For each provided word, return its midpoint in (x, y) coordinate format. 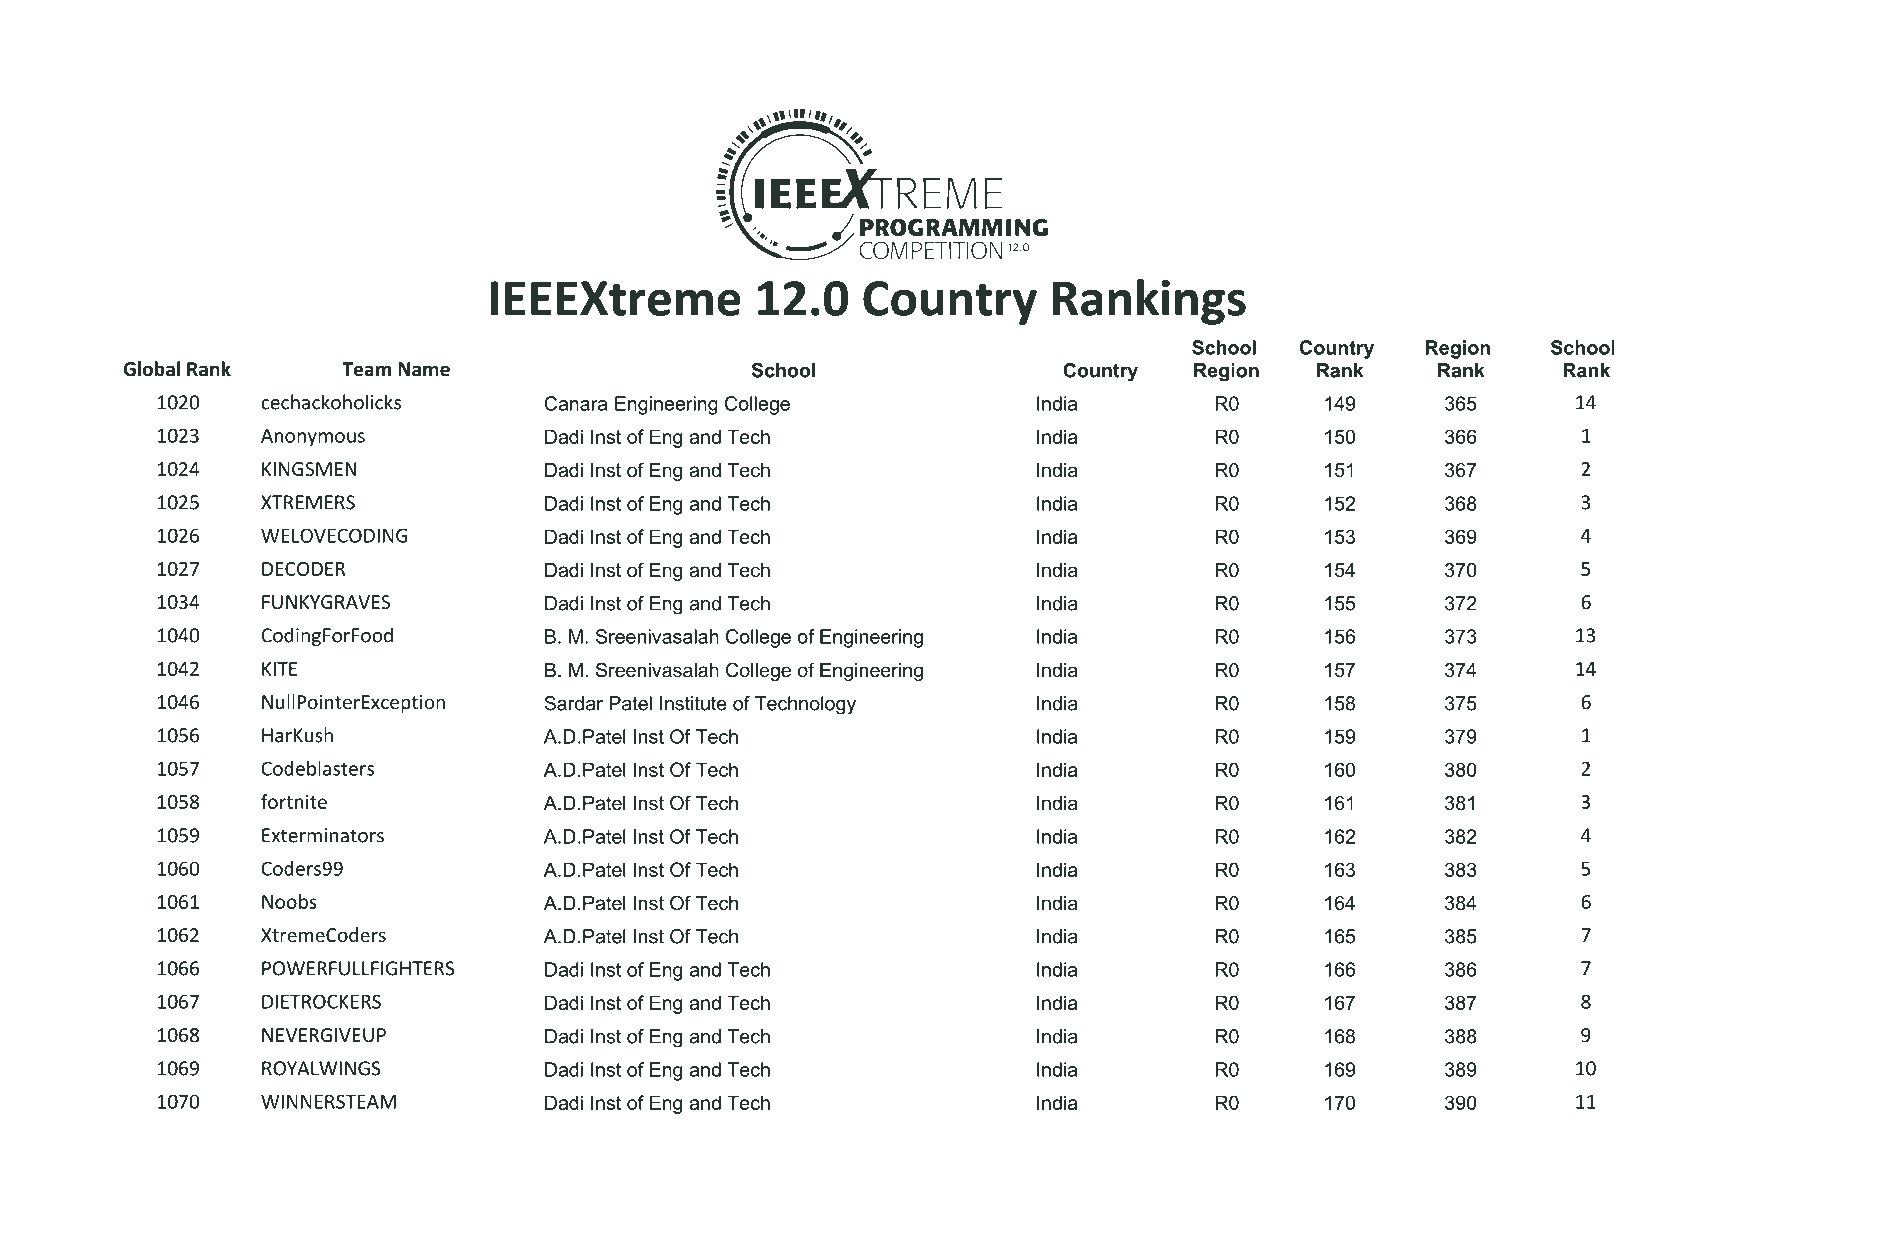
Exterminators (323, 835)
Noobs (289, 901)
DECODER (303, 569)
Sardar (573, 703)
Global (151, 369)
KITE (279, 669)
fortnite (294, 801)
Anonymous (313, 437)
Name (424, 369)
